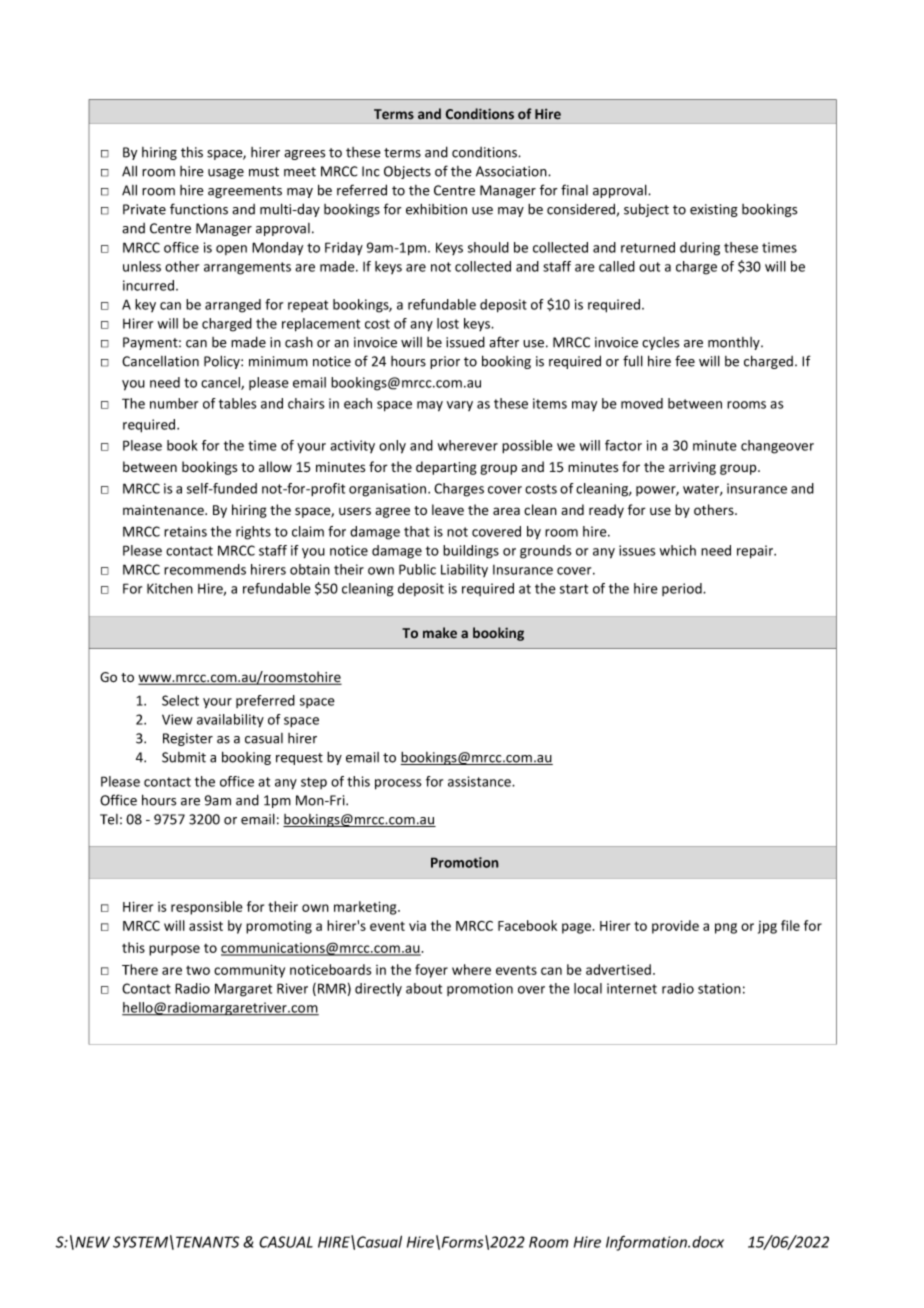  Describe the element at coordinates (436, 209) in the screenshot. I see `exhibition` at that location.
